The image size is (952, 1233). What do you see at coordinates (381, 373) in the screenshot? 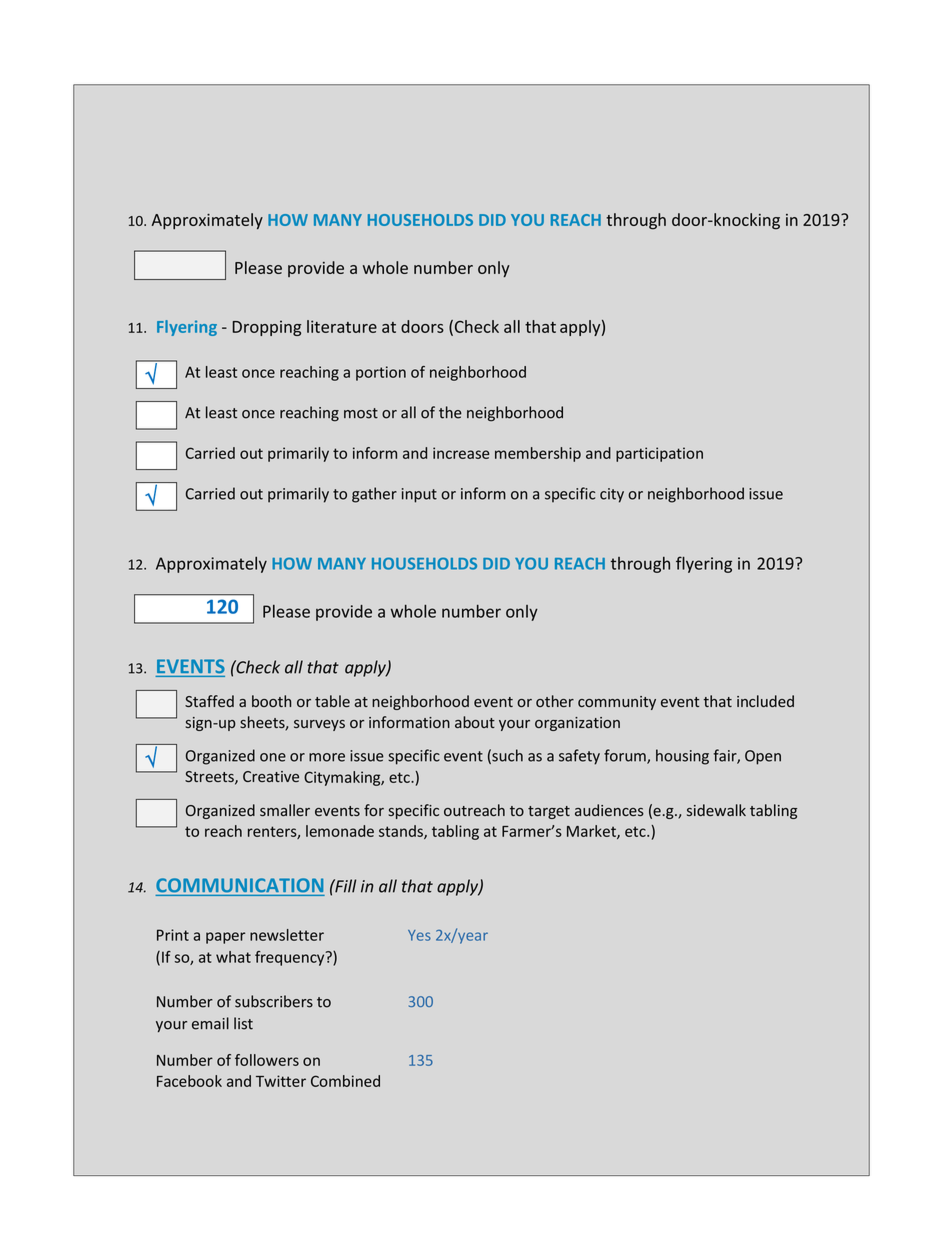
I see `portion` at bounding box center [381, 373].
